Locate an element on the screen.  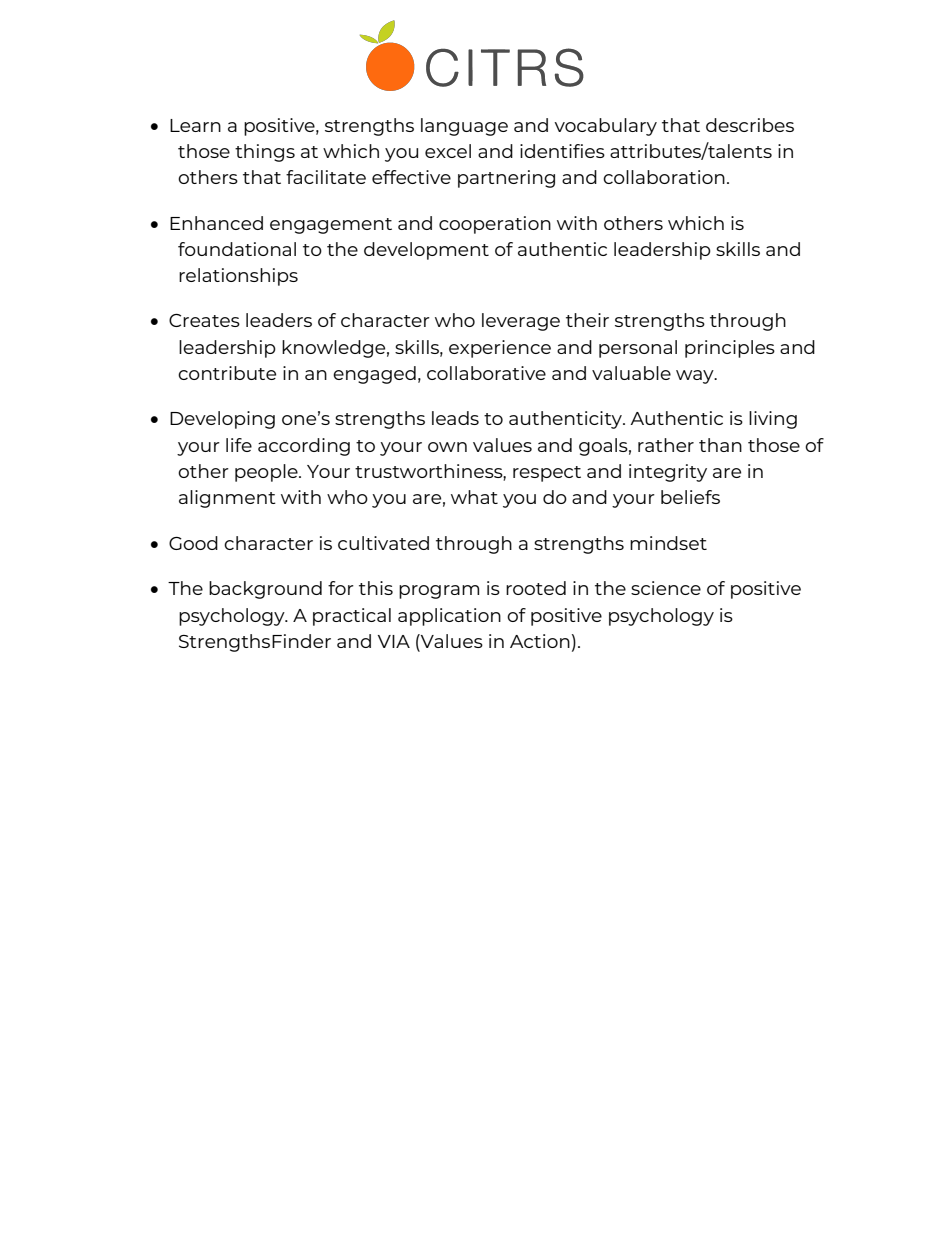
background is located at coordinates (265, 590).
